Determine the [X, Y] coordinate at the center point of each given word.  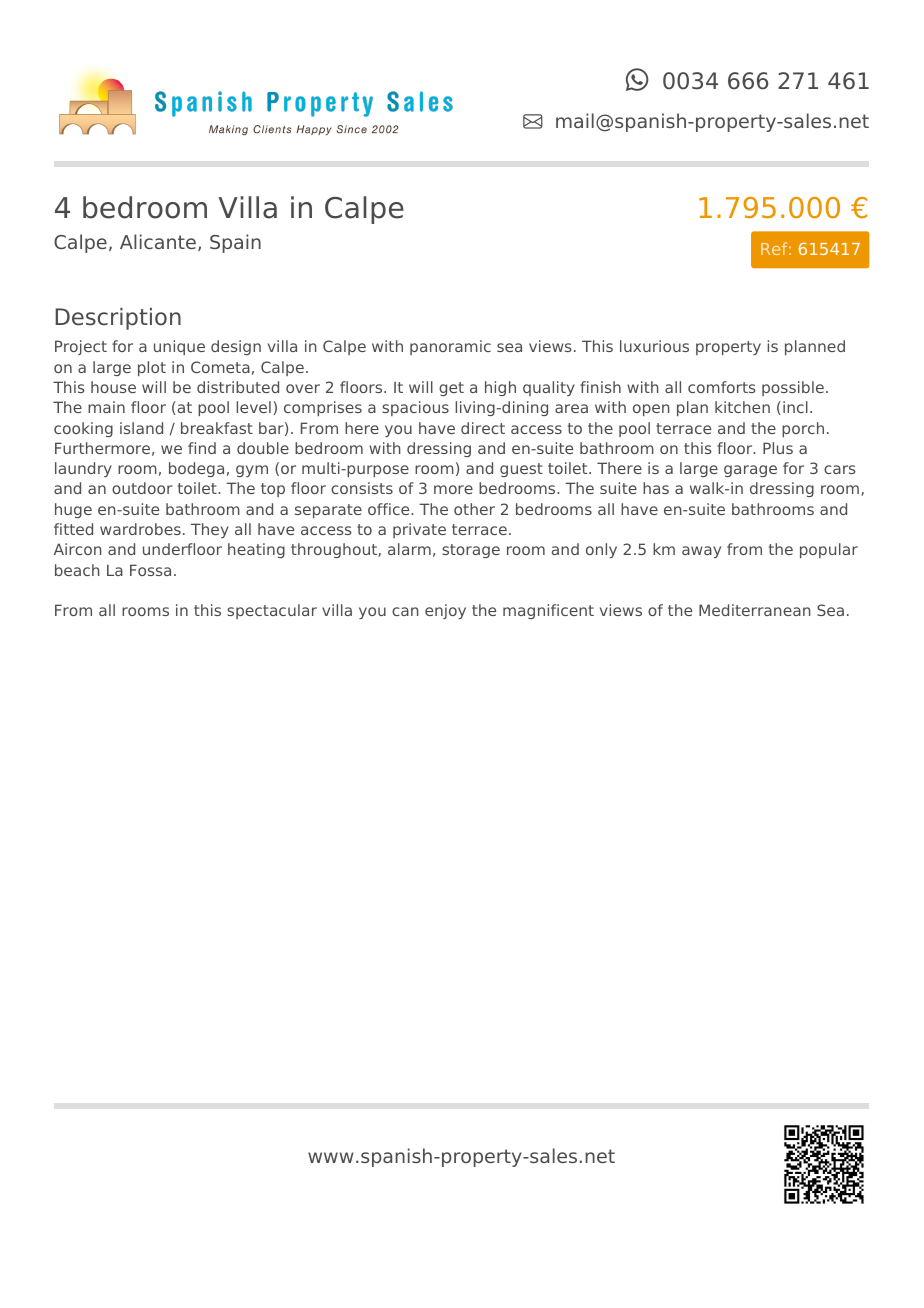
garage [750, 471]
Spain [235, 243]
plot [152, 368]
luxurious [654, 346]
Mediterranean [755, 610]
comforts [722, 387]
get [451, 389]
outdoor [142, 488]
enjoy [445, 611]
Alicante [158, 241]
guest [521, 470]
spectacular [272, 611]
